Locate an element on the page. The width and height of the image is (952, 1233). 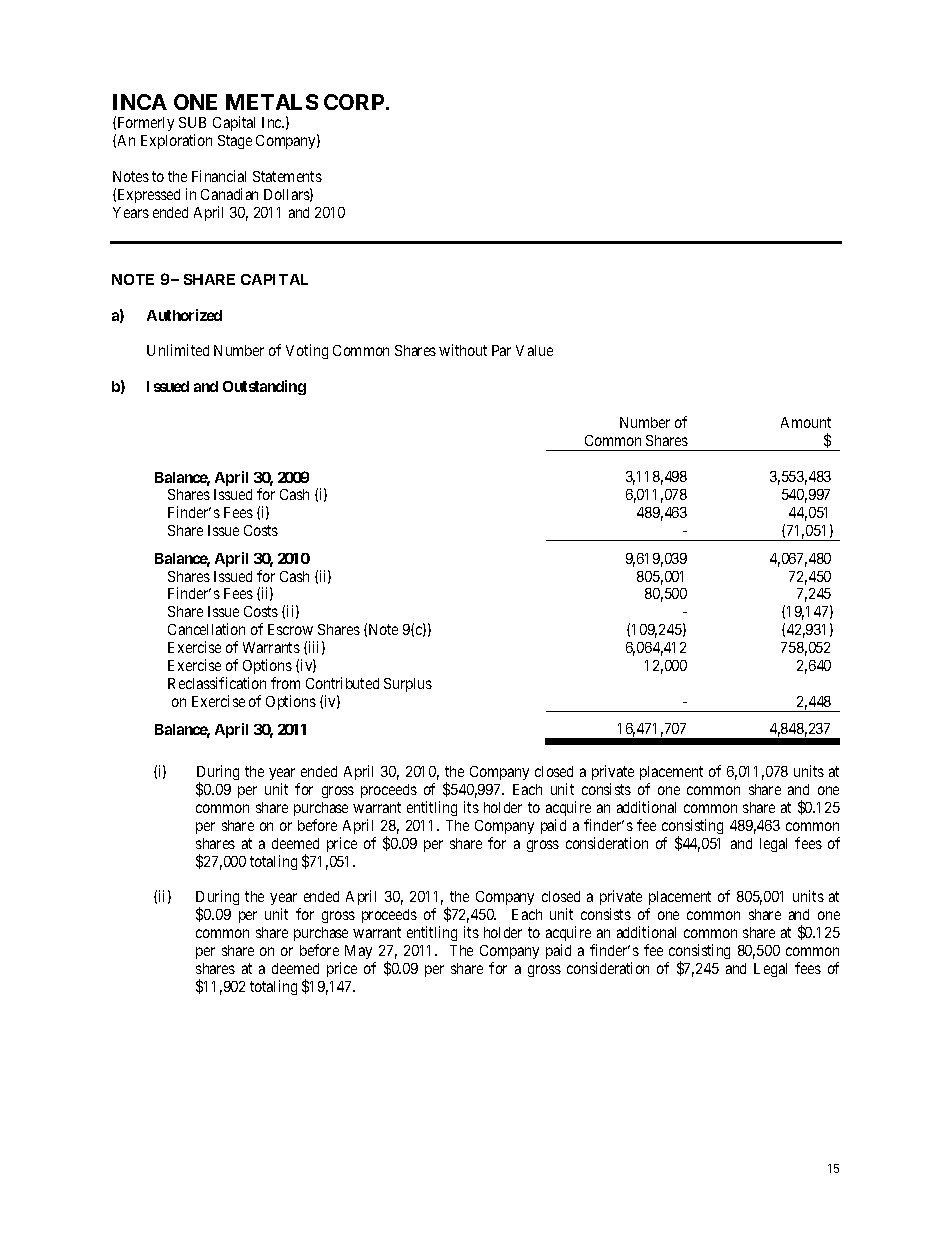
Escrow is located at coordinates (290, 629).
